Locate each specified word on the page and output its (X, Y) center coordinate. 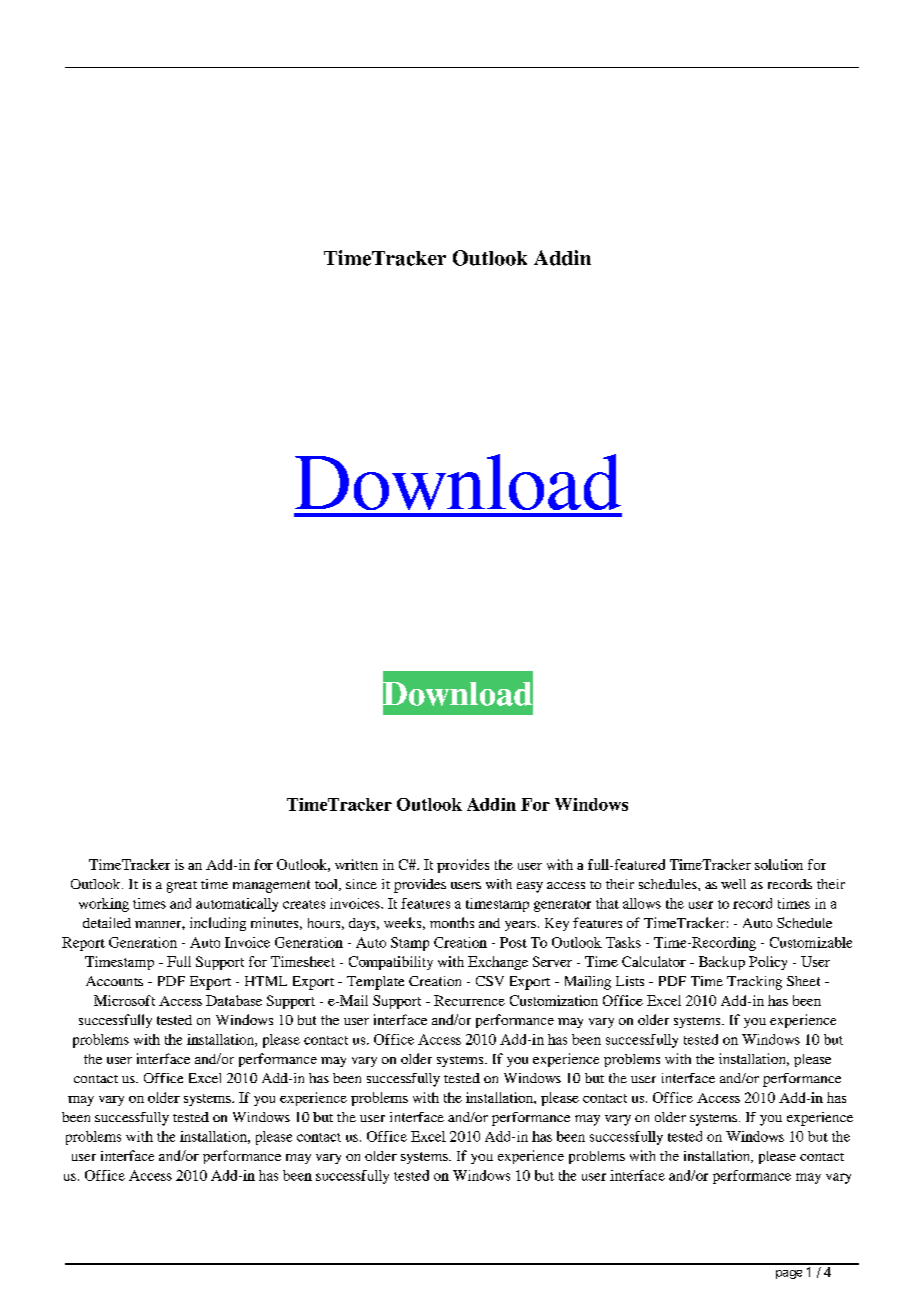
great (182, 887)
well (733, 884)
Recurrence (469, 1000)
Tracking (754, 983)
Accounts (114, 981)
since (361, 884)
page (789, 1274)
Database (234, 1000)
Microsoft (124, 1000)
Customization (554, 1000)
